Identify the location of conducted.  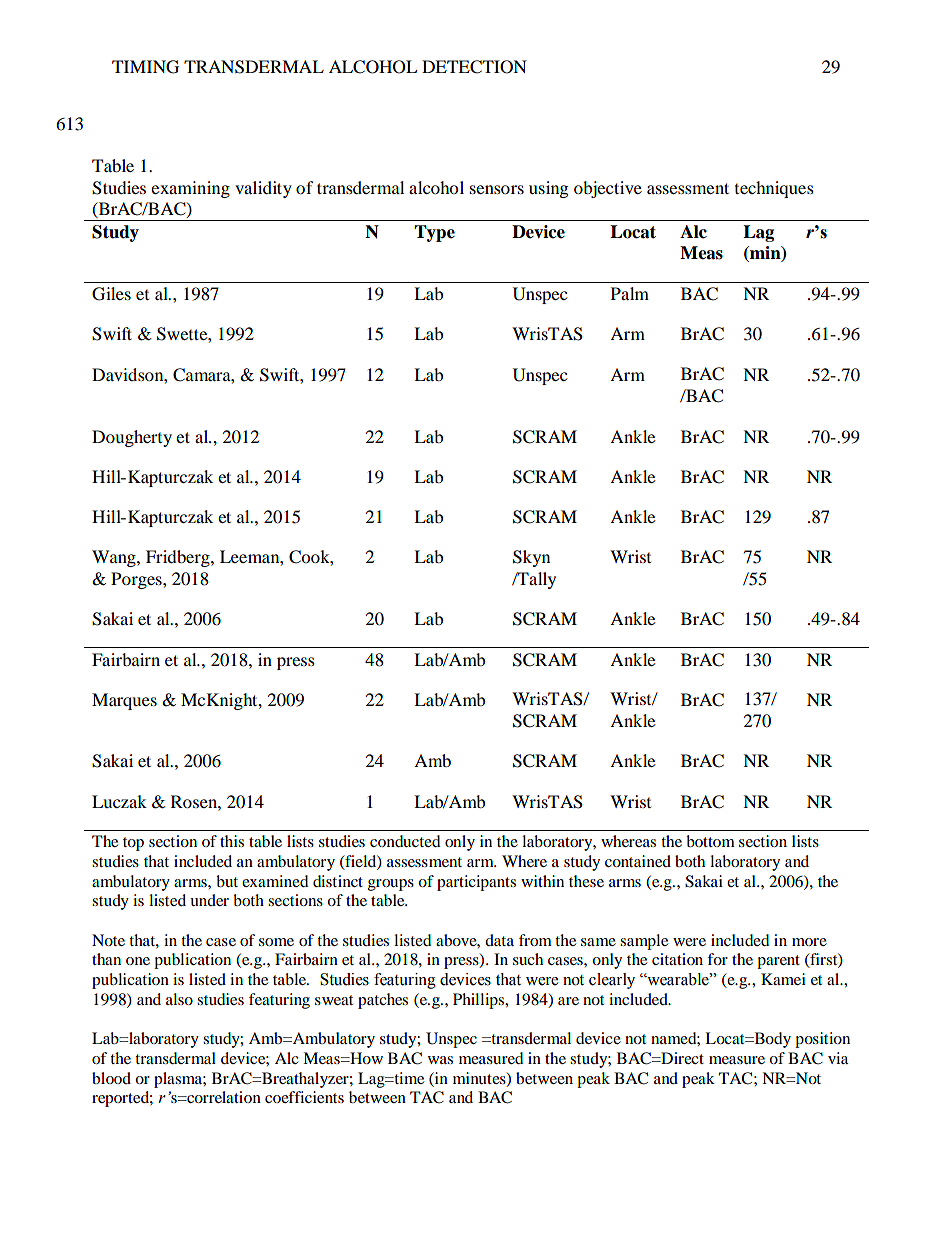
(405, 841).
